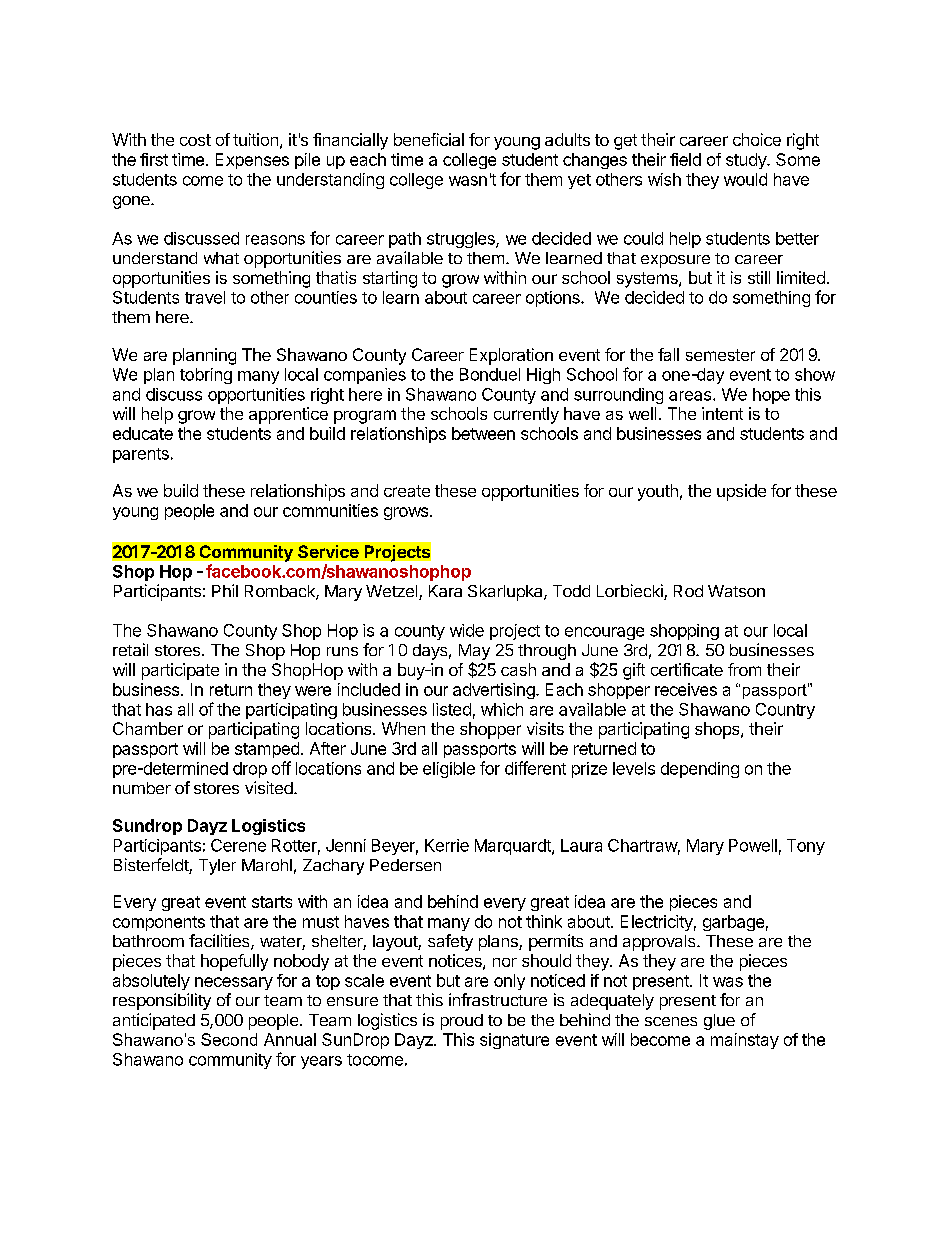 The width and height of the document is (952, 1233). Describe the element at coordinates (449, 770) in the document. I see `eligible` at that location.
